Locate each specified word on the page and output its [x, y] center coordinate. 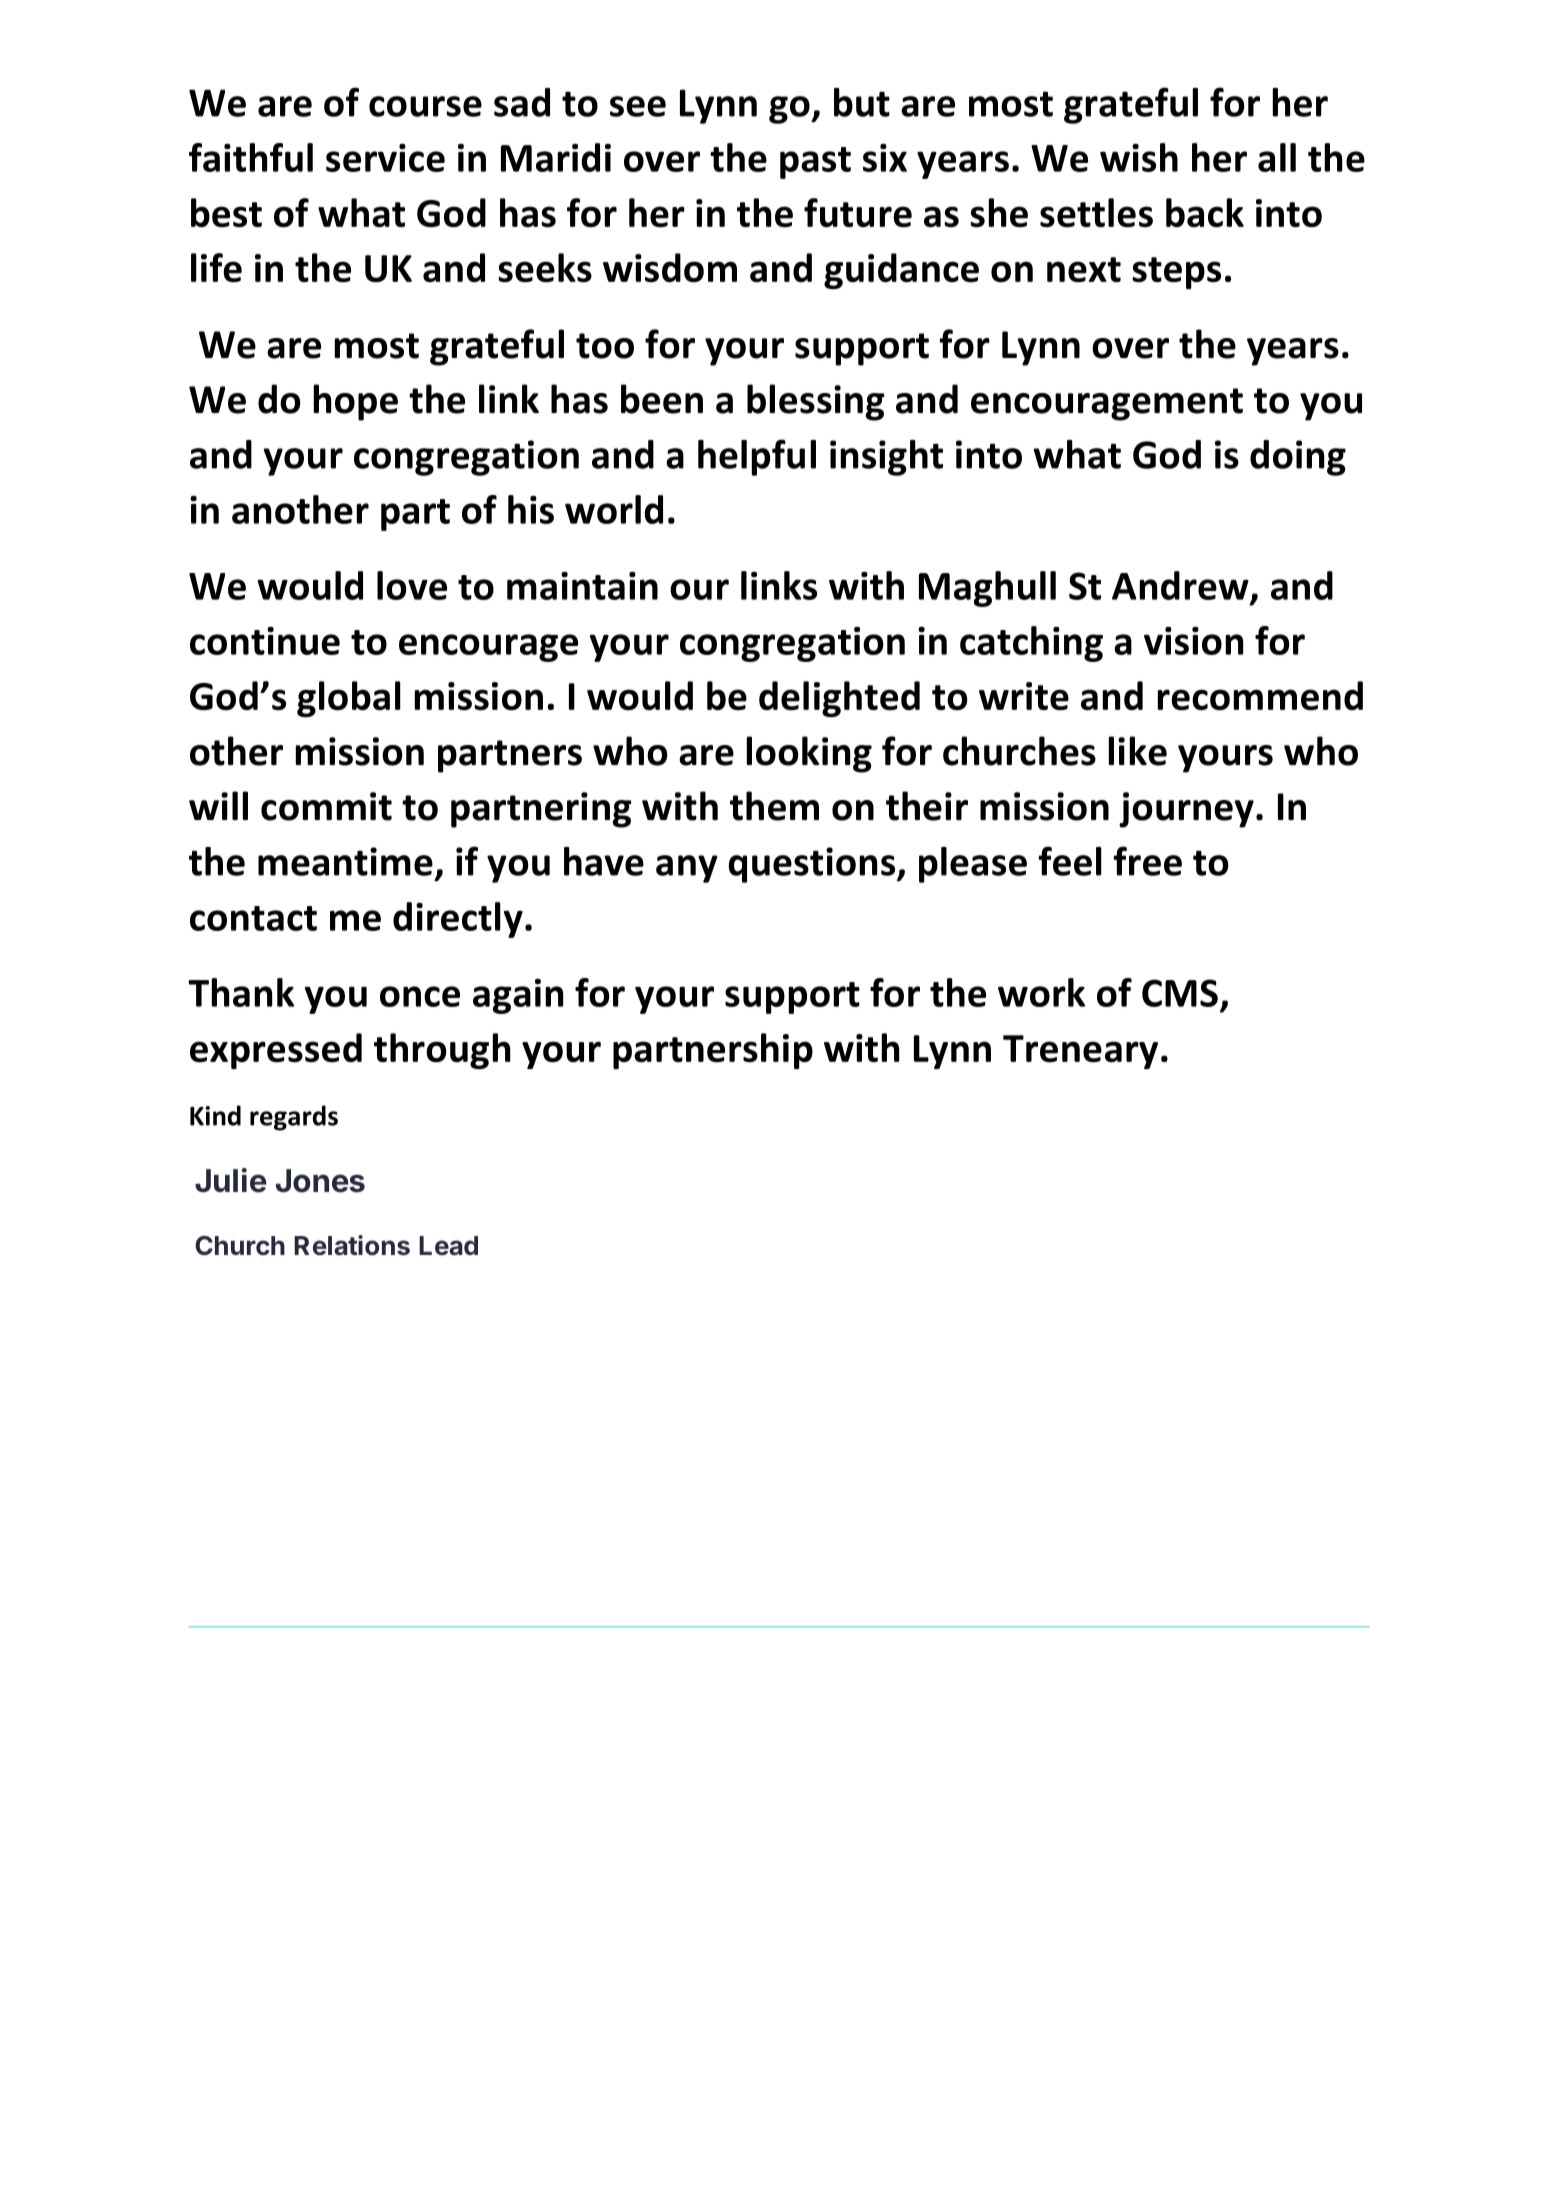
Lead [448, 1246]
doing [1298, 458]
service [385, 158]
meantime [345, 861]
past [815, 163]
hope [356, 402]
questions [813, 865]
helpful [757, 457]
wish [1139, 157]
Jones [320, 1181]
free [1147, 861]
